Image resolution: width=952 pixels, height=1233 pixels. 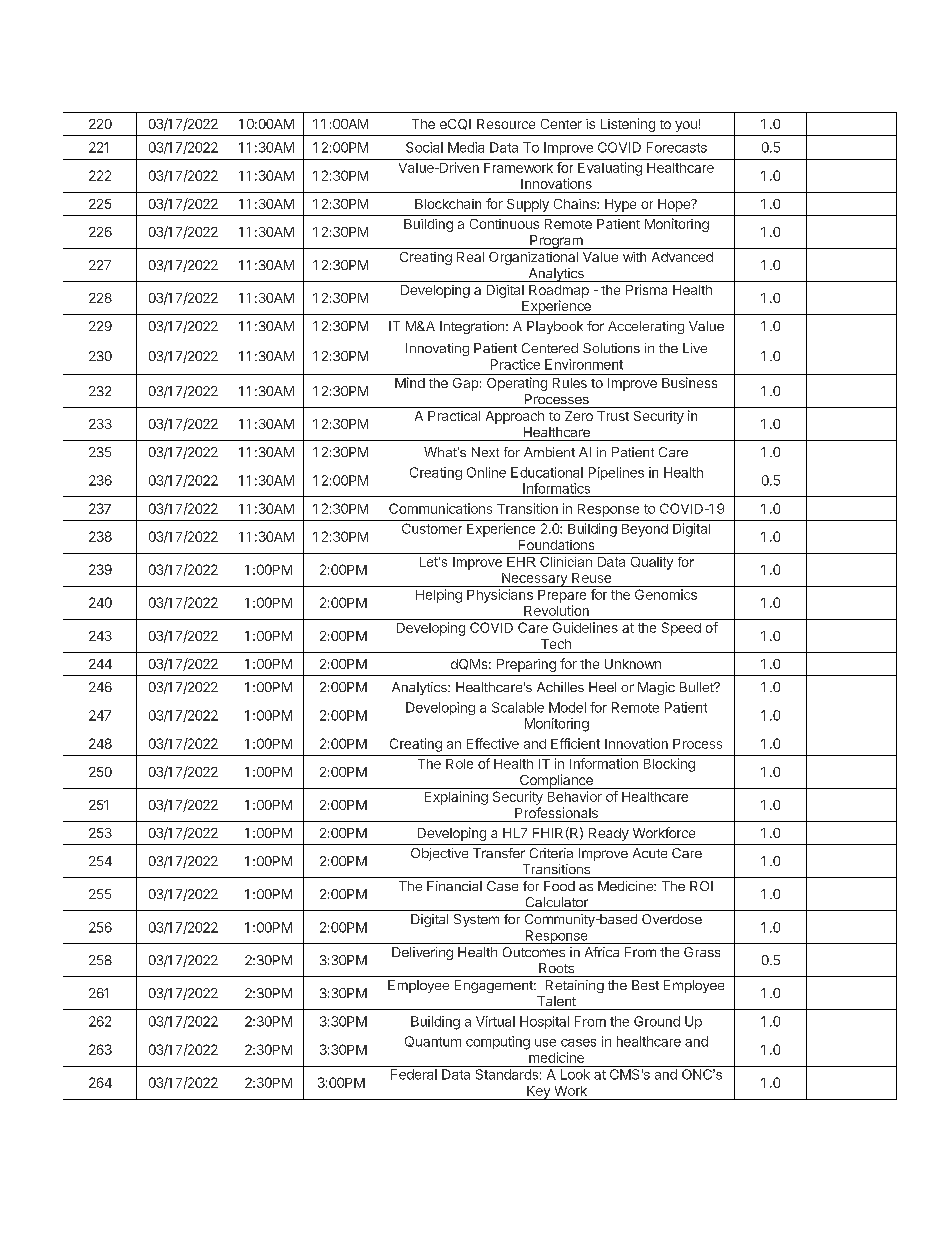 I want to click on Quantum, so click(x=433, y=1041).
